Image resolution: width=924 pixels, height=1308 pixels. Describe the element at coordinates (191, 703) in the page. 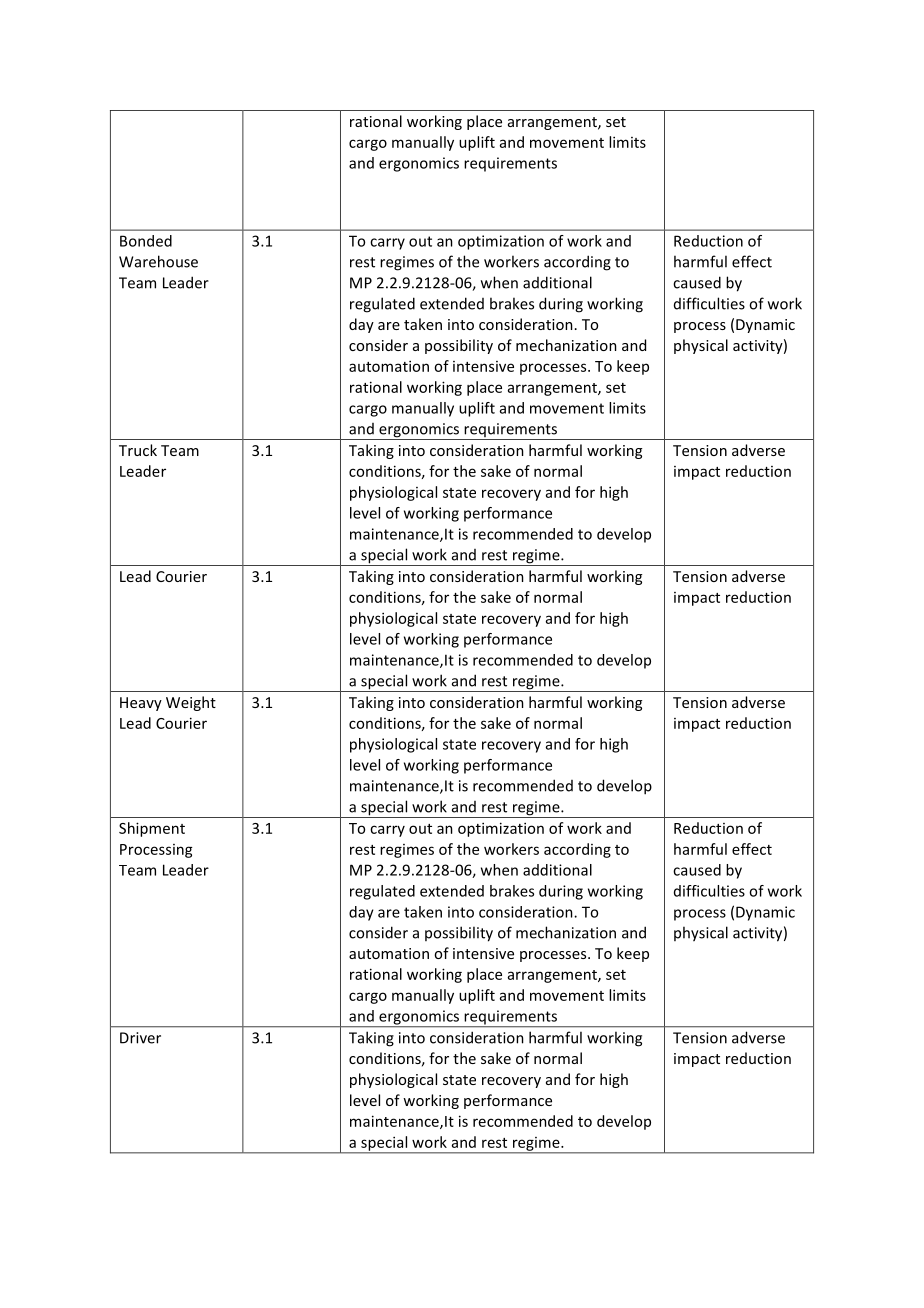

I see `Weight` at that location.
